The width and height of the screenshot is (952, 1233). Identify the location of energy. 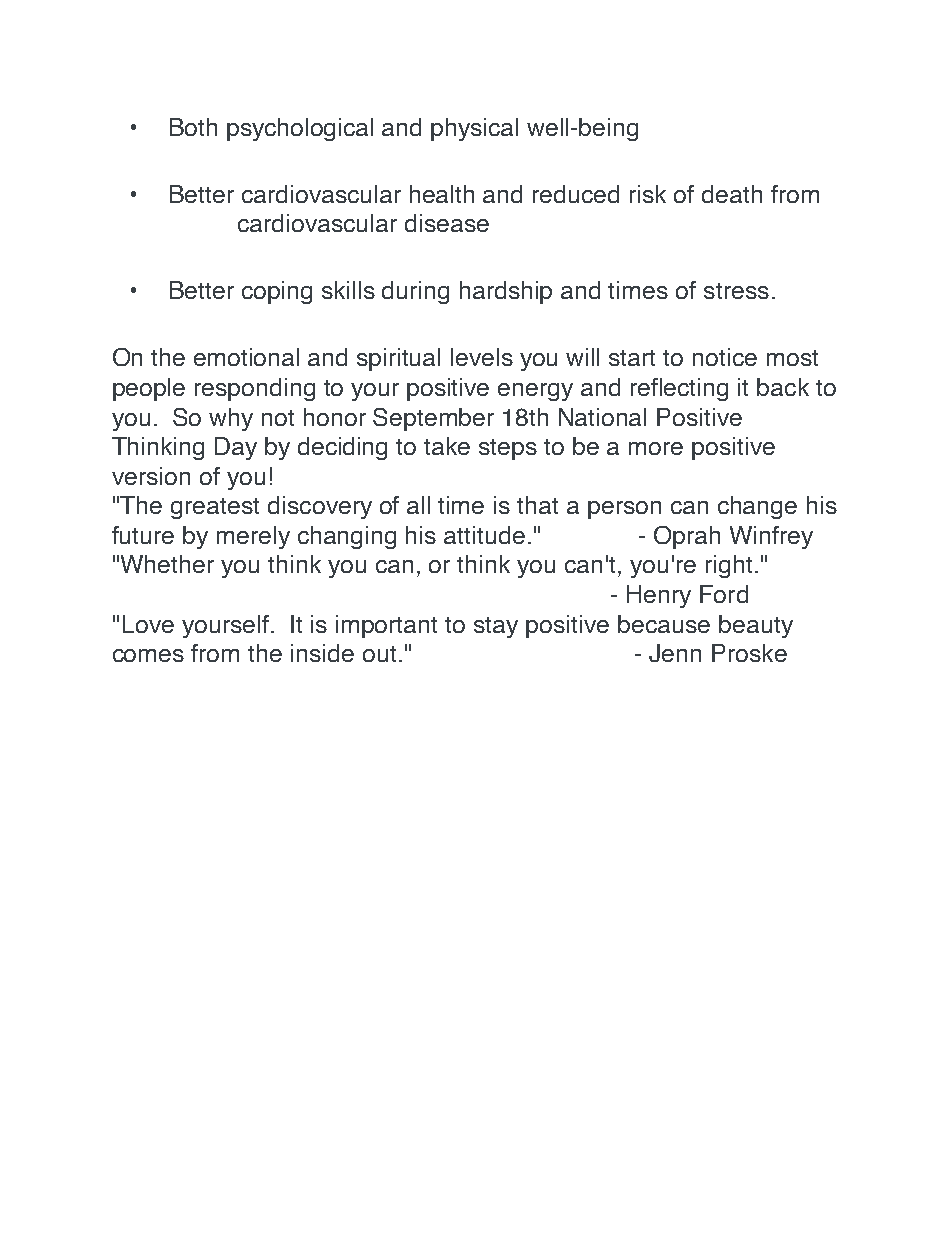
(535, 392).
